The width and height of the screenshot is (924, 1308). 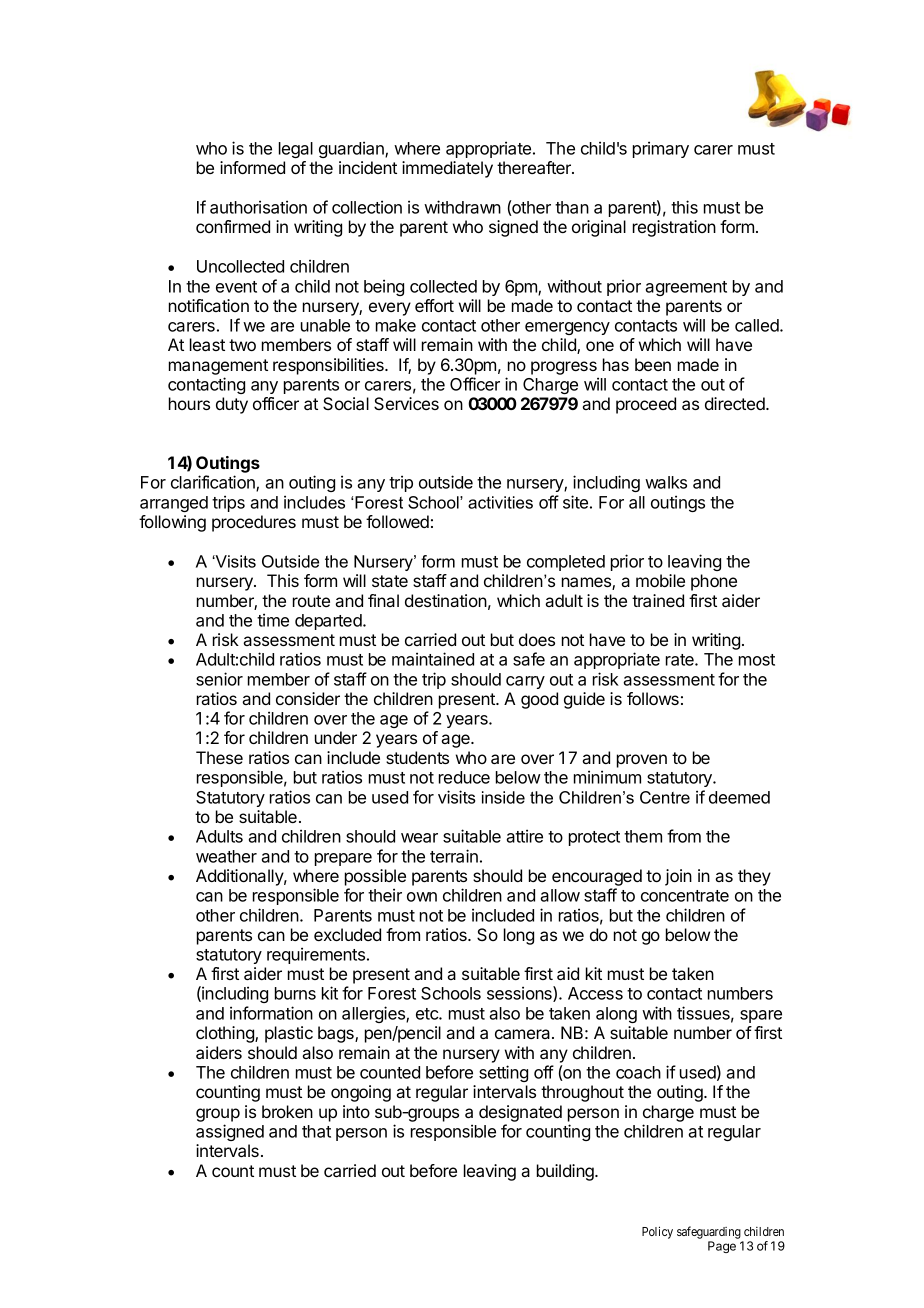 I want to click on duty, so click(x=232, y=405).
